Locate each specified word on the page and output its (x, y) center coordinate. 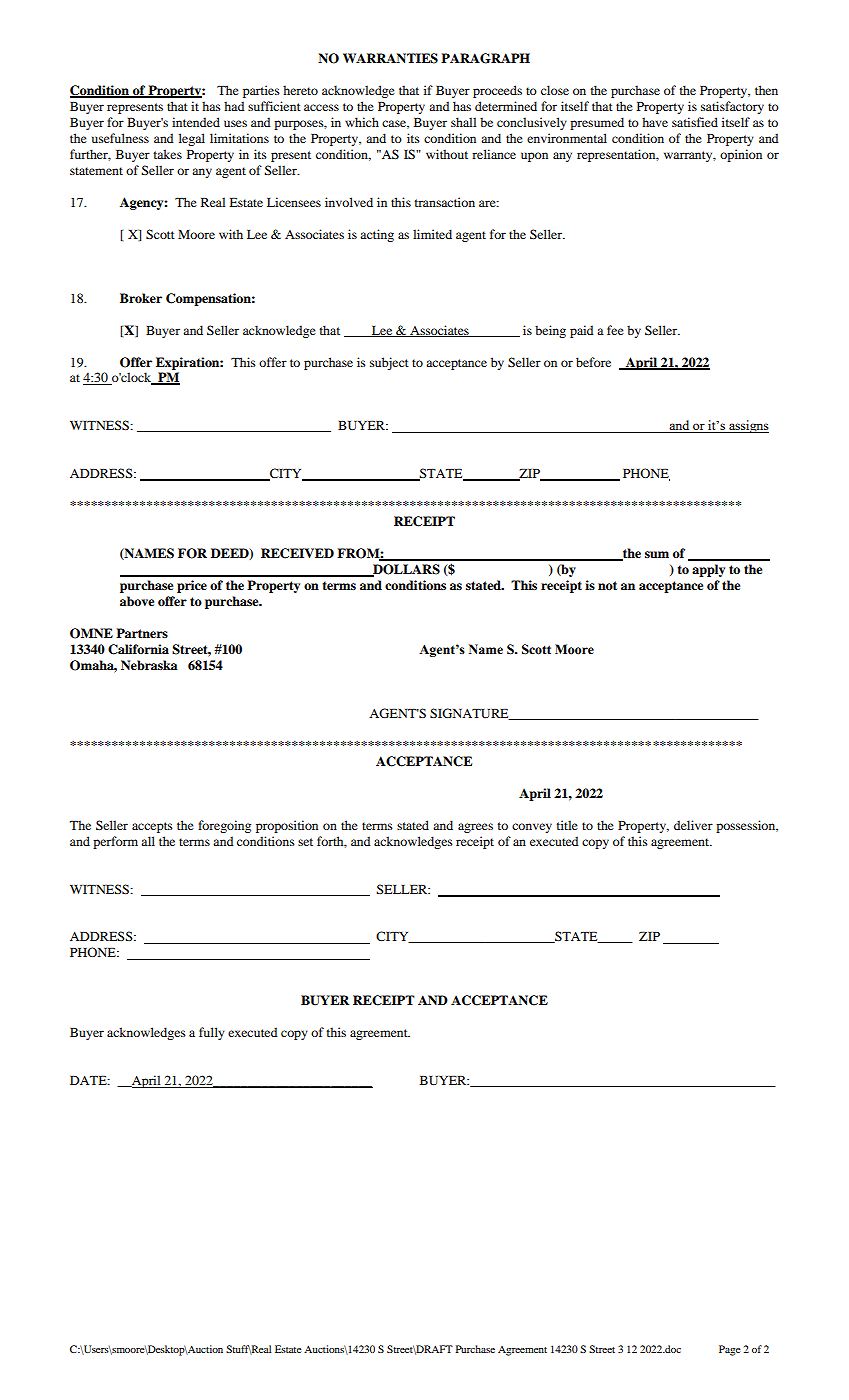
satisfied (695, 122)
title (567, 825)
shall (463, 122)
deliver (693, 825)
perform (115, 842)
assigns (748, 426)
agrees (475, 828)
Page (729, 1350)
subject (389, 363)
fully (212, 1033)
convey (532, 828)
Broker (141, 298)
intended (196, 122)
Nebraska (149, 665)
